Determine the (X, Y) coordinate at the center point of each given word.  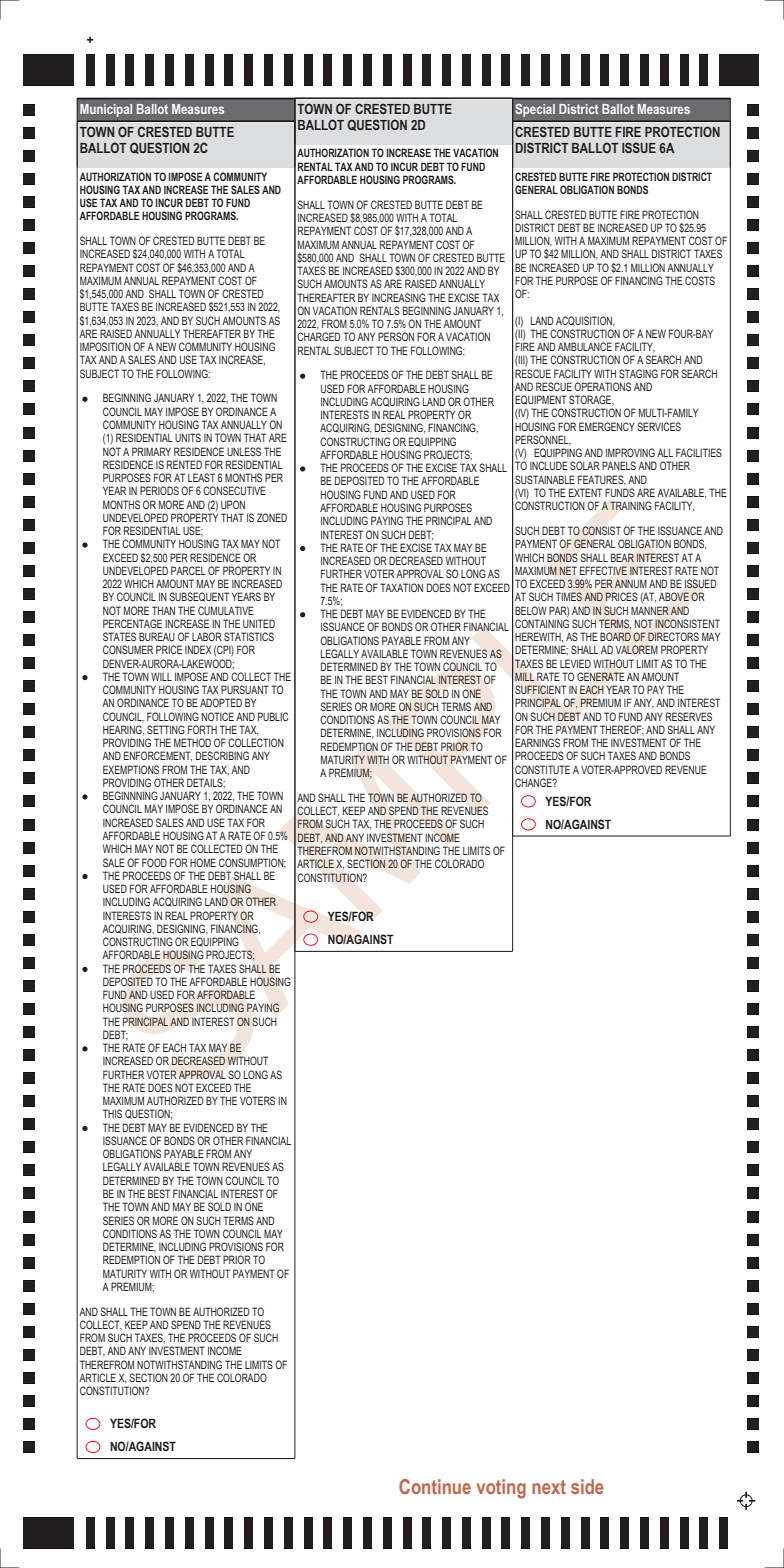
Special (535, 110)
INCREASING (399, 297)
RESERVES (689, 716)
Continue (435, 1486)
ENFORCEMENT (158, 756)
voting (501, 1489)
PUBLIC (273, 716)
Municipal (106, 110)
